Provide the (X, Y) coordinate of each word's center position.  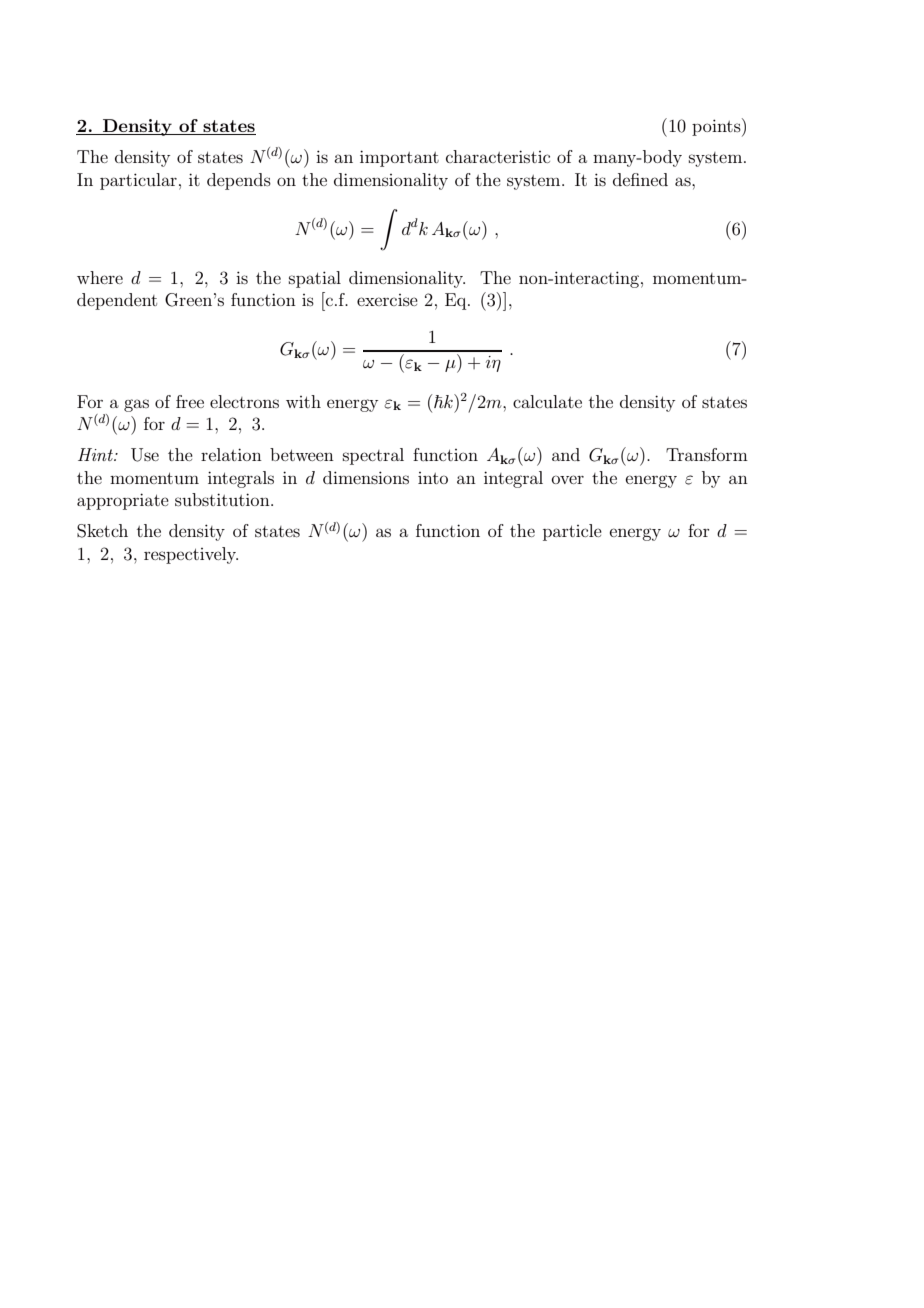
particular (138, 181)
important (399, 158)
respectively (191, 555)
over (568, 479)
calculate (547, 401)
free (190, 401)
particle (572, 532)
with (303, 401)
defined (640, 179)
